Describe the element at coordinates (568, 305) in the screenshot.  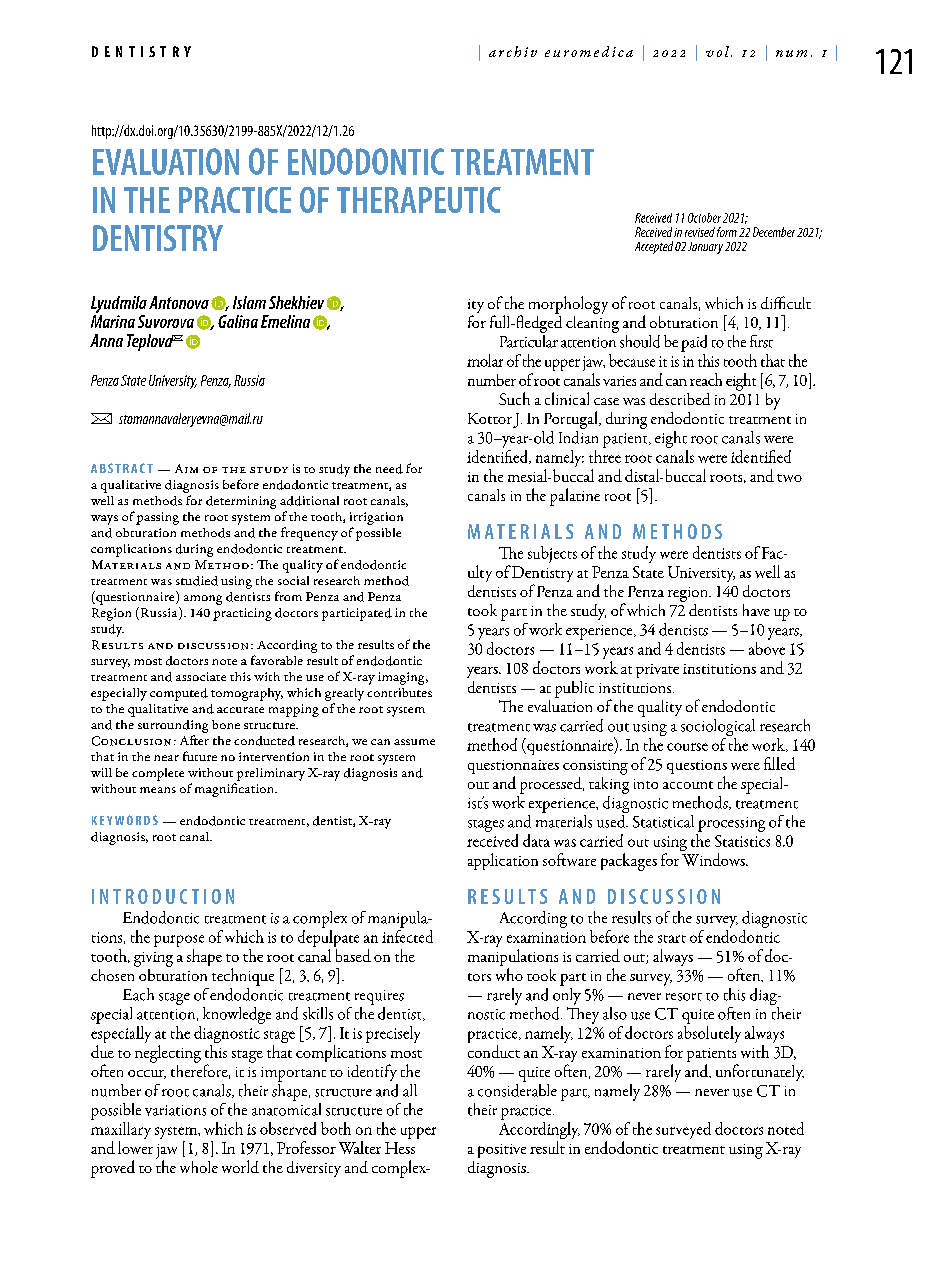
I see `morphology` at that location.
